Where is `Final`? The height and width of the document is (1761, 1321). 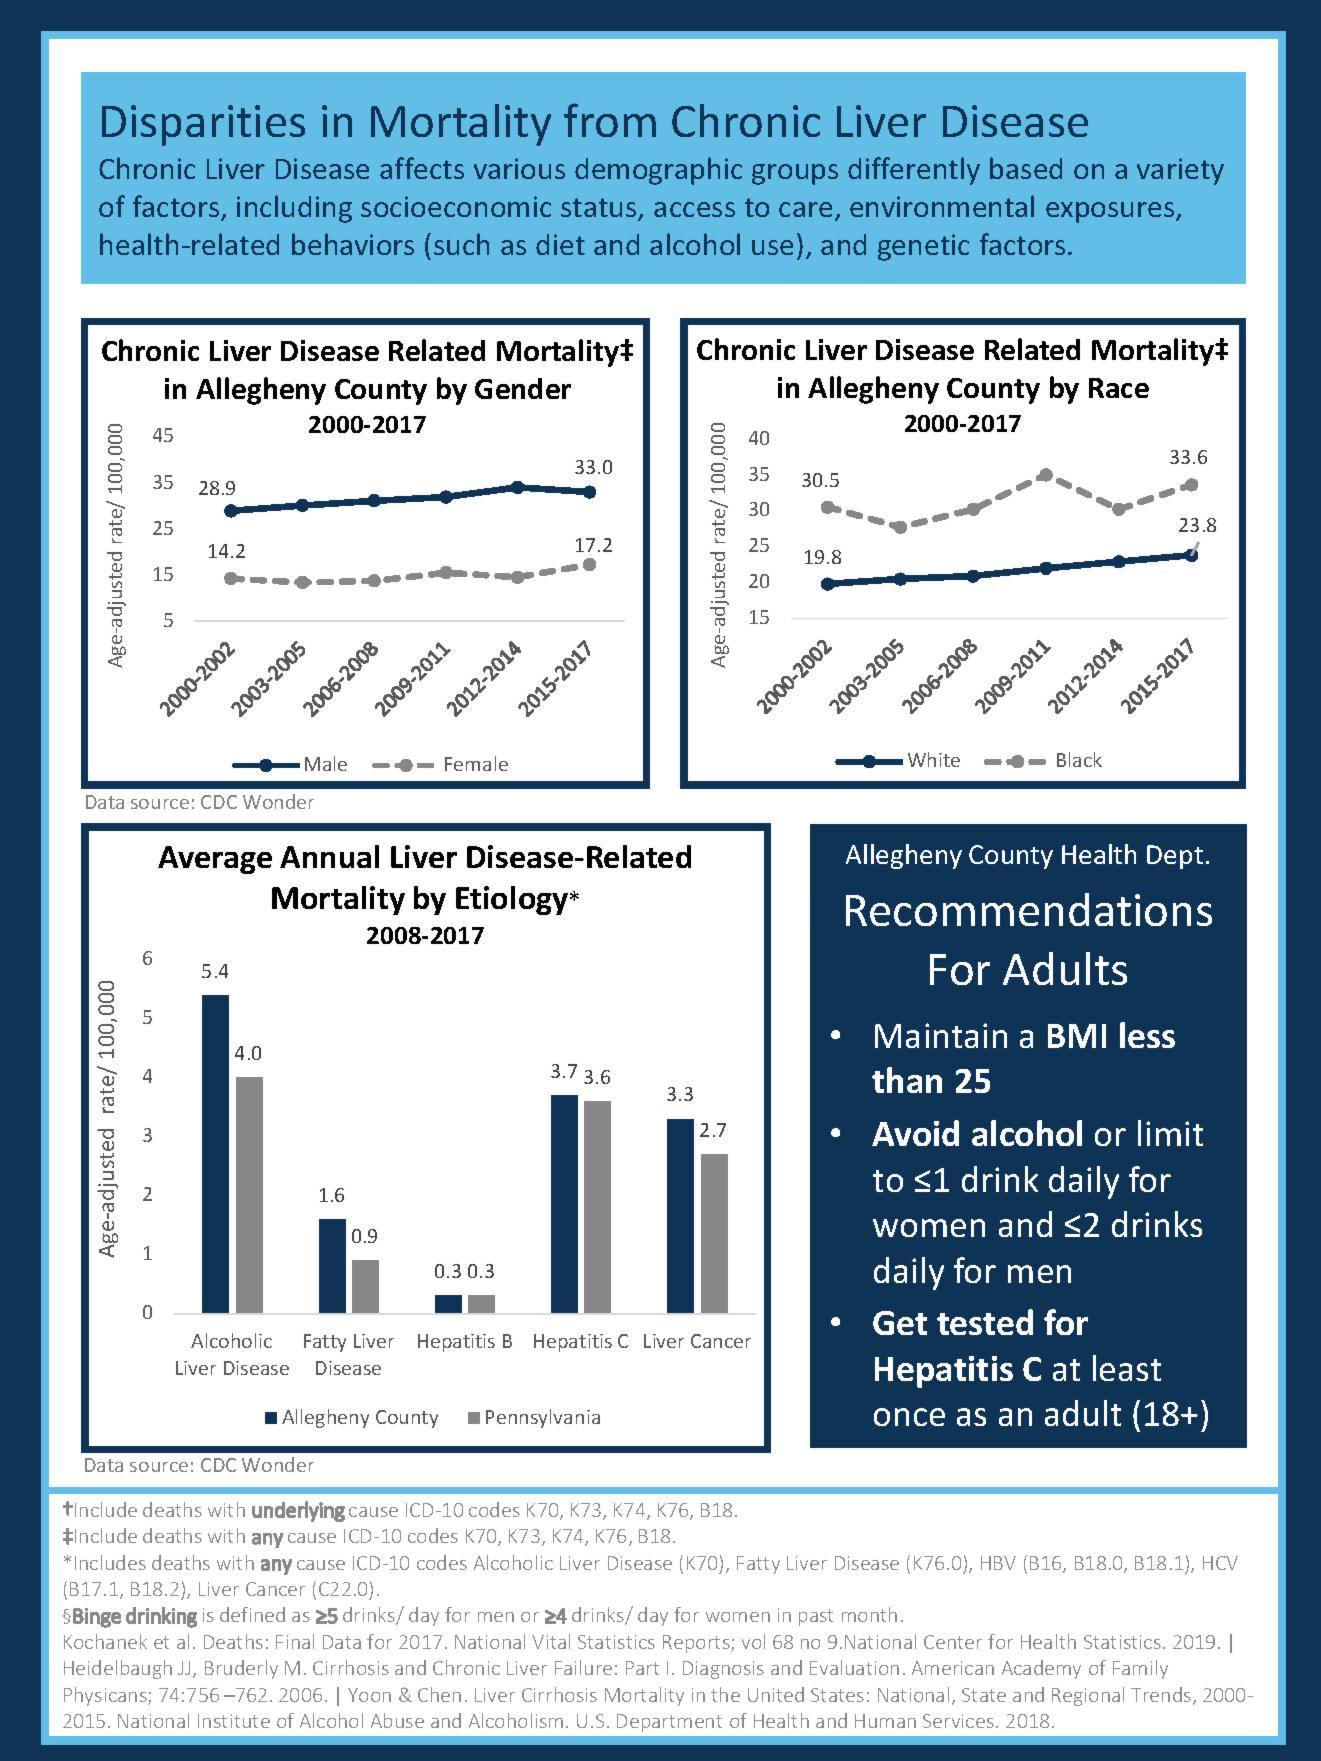 Final is located at coordinates (295, 1641).
